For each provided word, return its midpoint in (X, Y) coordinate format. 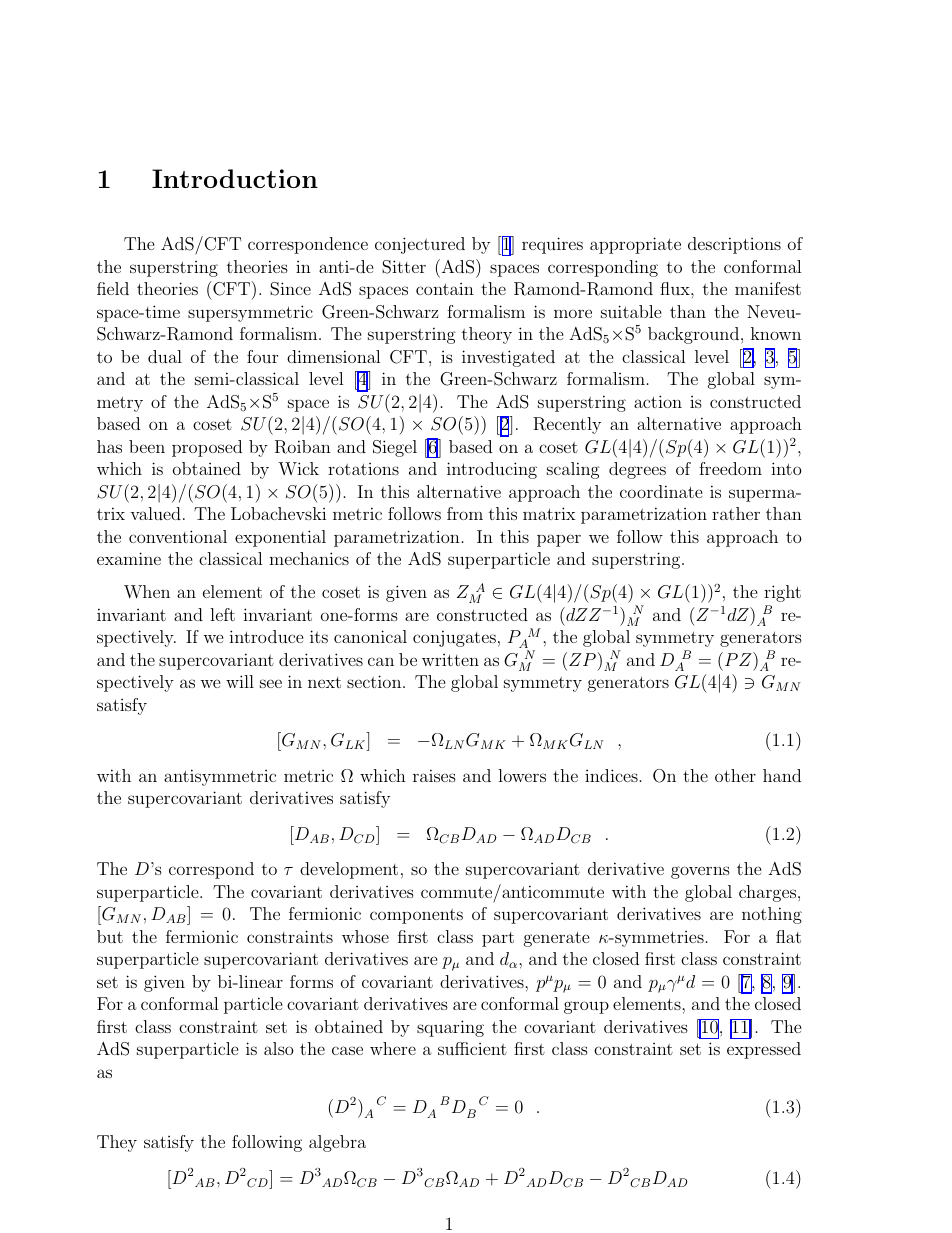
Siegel (395, 448)
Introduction (235, 178)
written (450, 660)
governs (700, 872)
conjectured (420, 245)
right (782, 593)
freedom (730, 468)
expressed (764, 1050)
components (416, 916)
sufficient (472, 1048)
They (117, 1143)
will (240, 681)
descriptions (734, 245)
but (110, 936)
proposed (207, 448)
